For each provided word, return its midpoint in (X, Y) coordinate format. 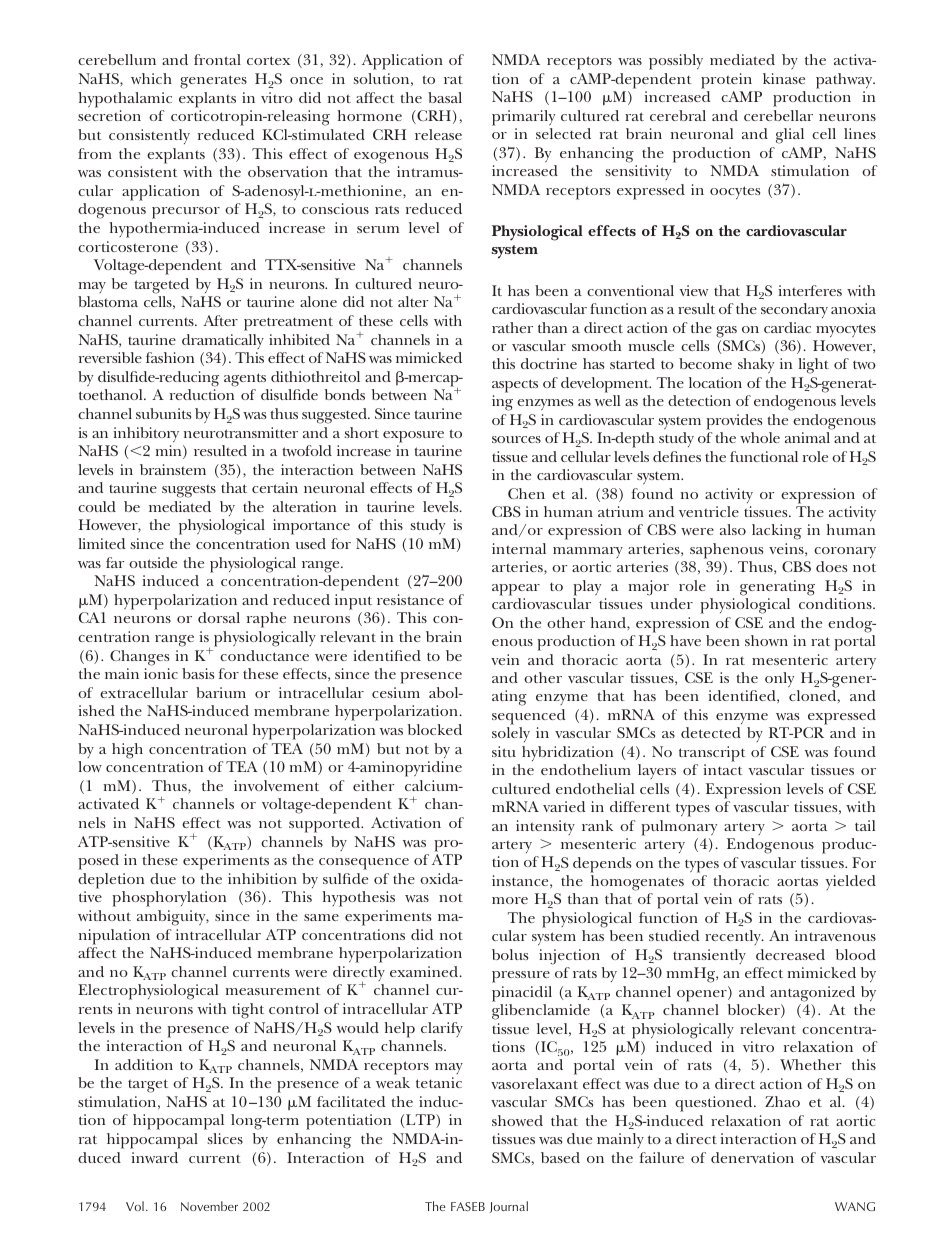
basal (445, 97)
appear (516, 590)
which (151, 78)
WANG (855, 1206)
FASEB (468, 1206)
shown (766, 640)
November (209, 1206)
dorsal (219, 617)
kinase (784, 78)
